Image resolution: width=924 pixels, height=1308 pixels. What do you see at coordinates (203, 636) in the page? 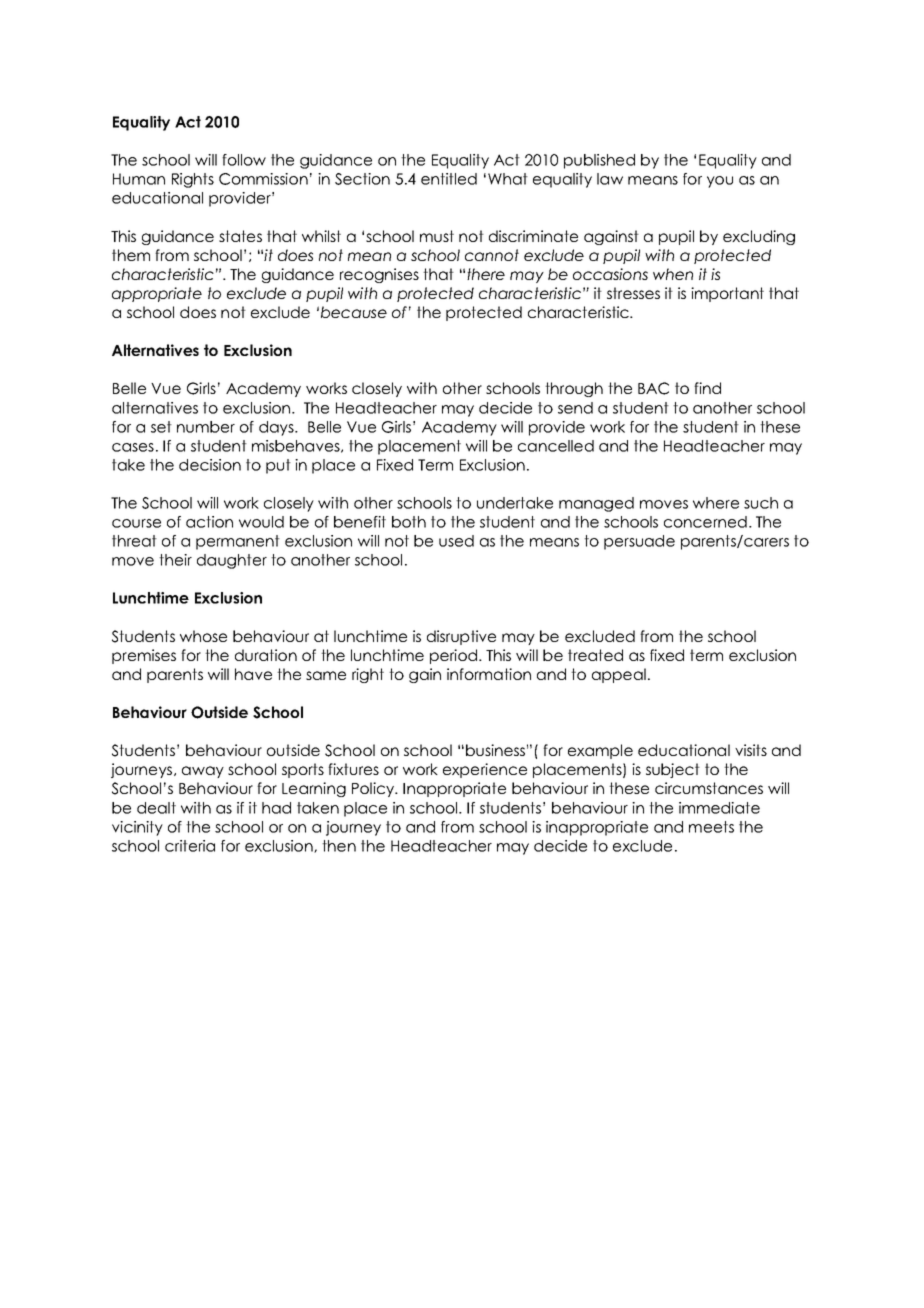
I see `whose` at bounding box center [203, 636].
